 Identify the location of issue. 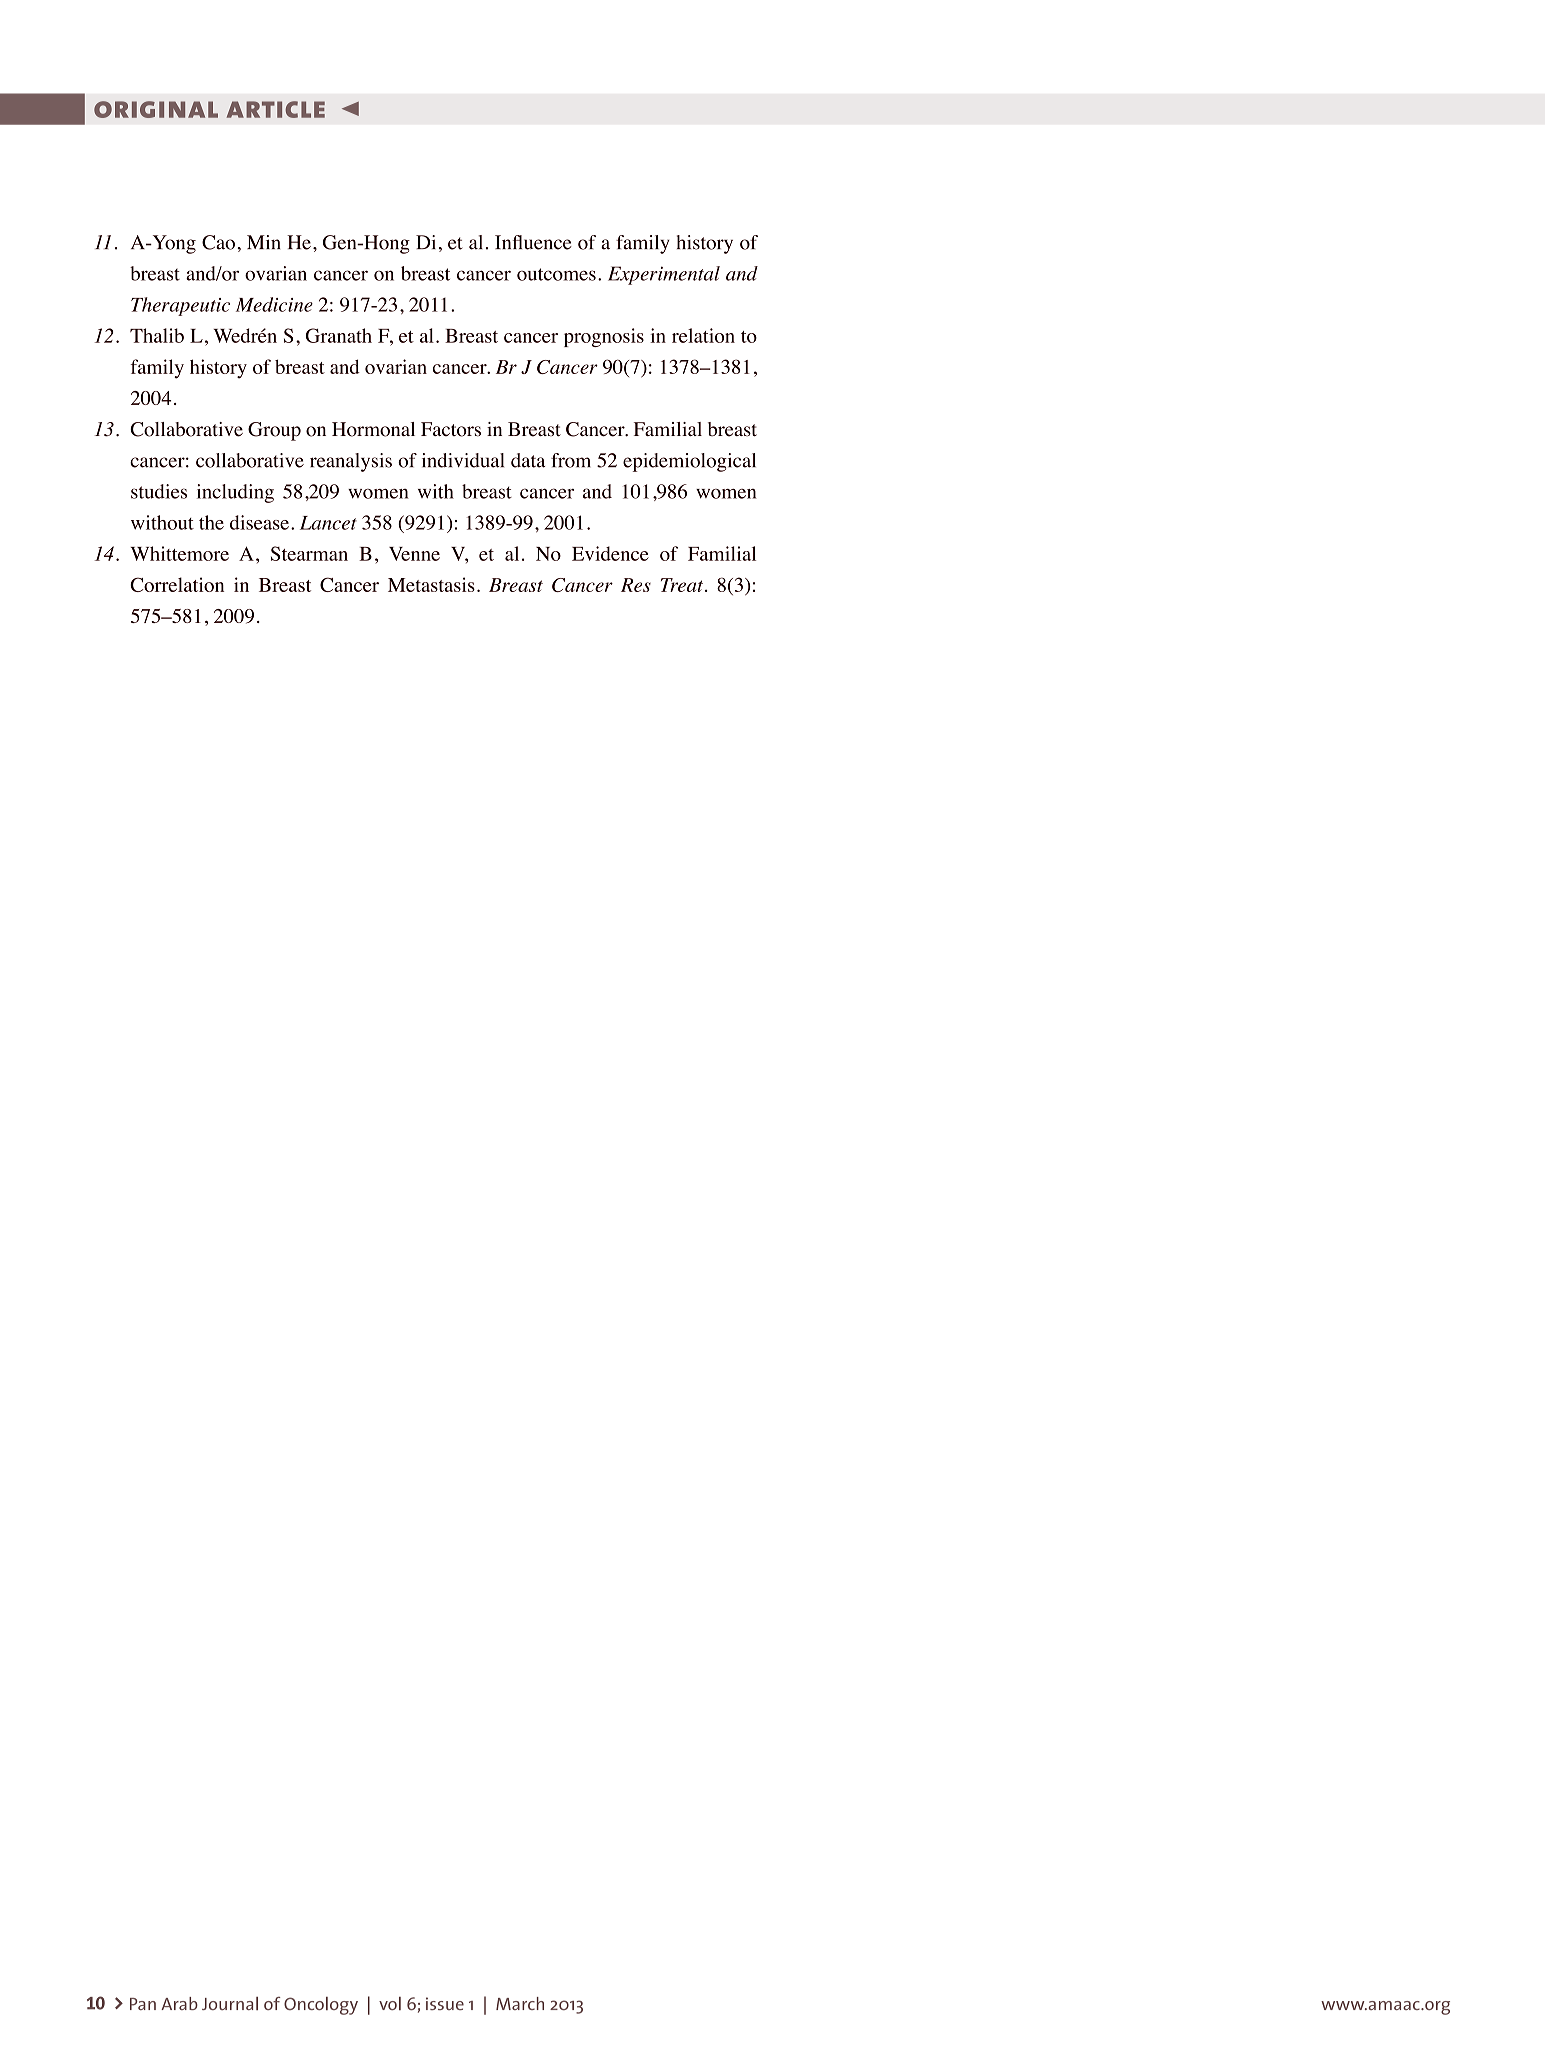
(445, 2003).
